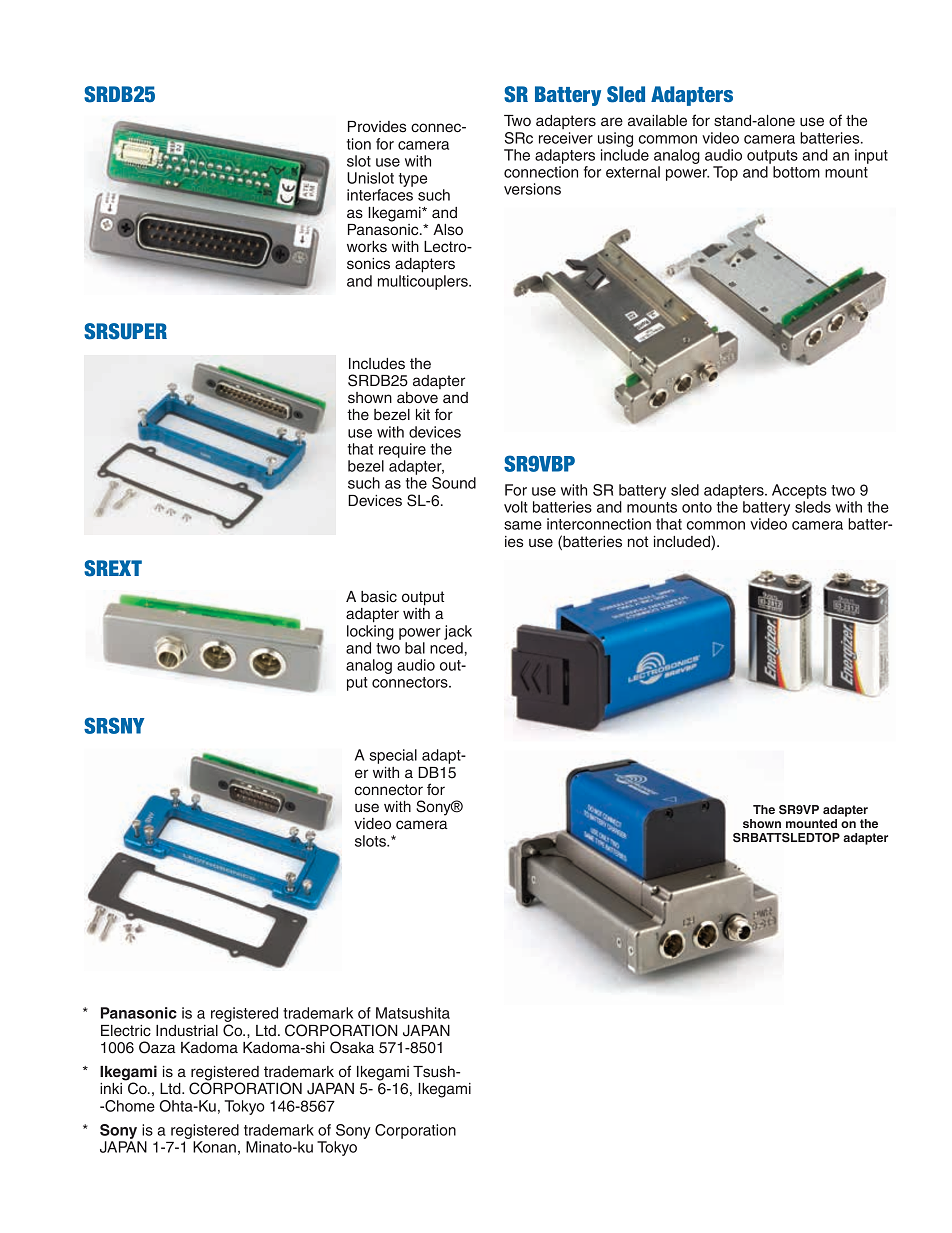  I want to click on Provides, so click(377, 127).
